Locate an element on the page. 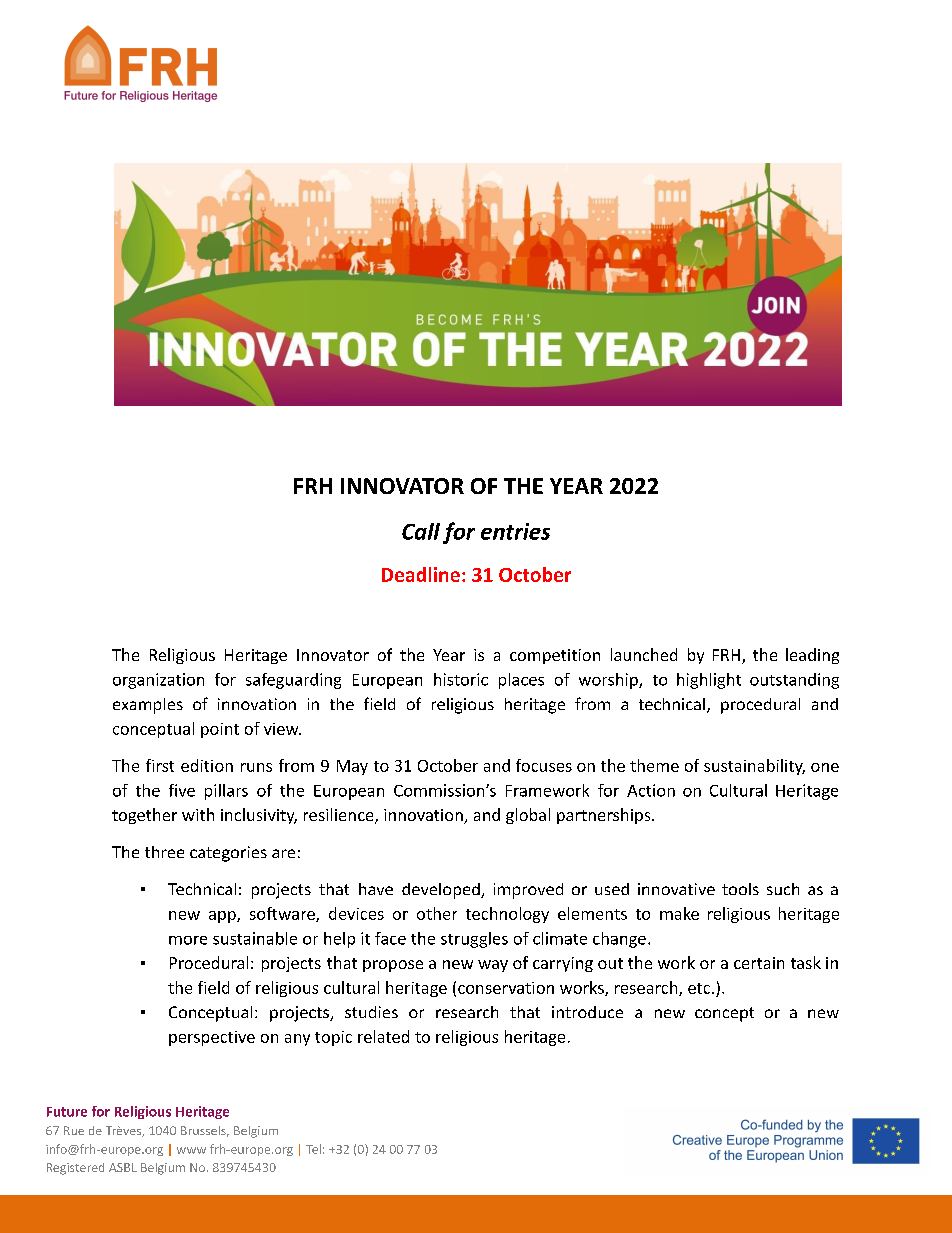 The height and width of the image is (1233, 952). other is located at coordinates (437, 913).
